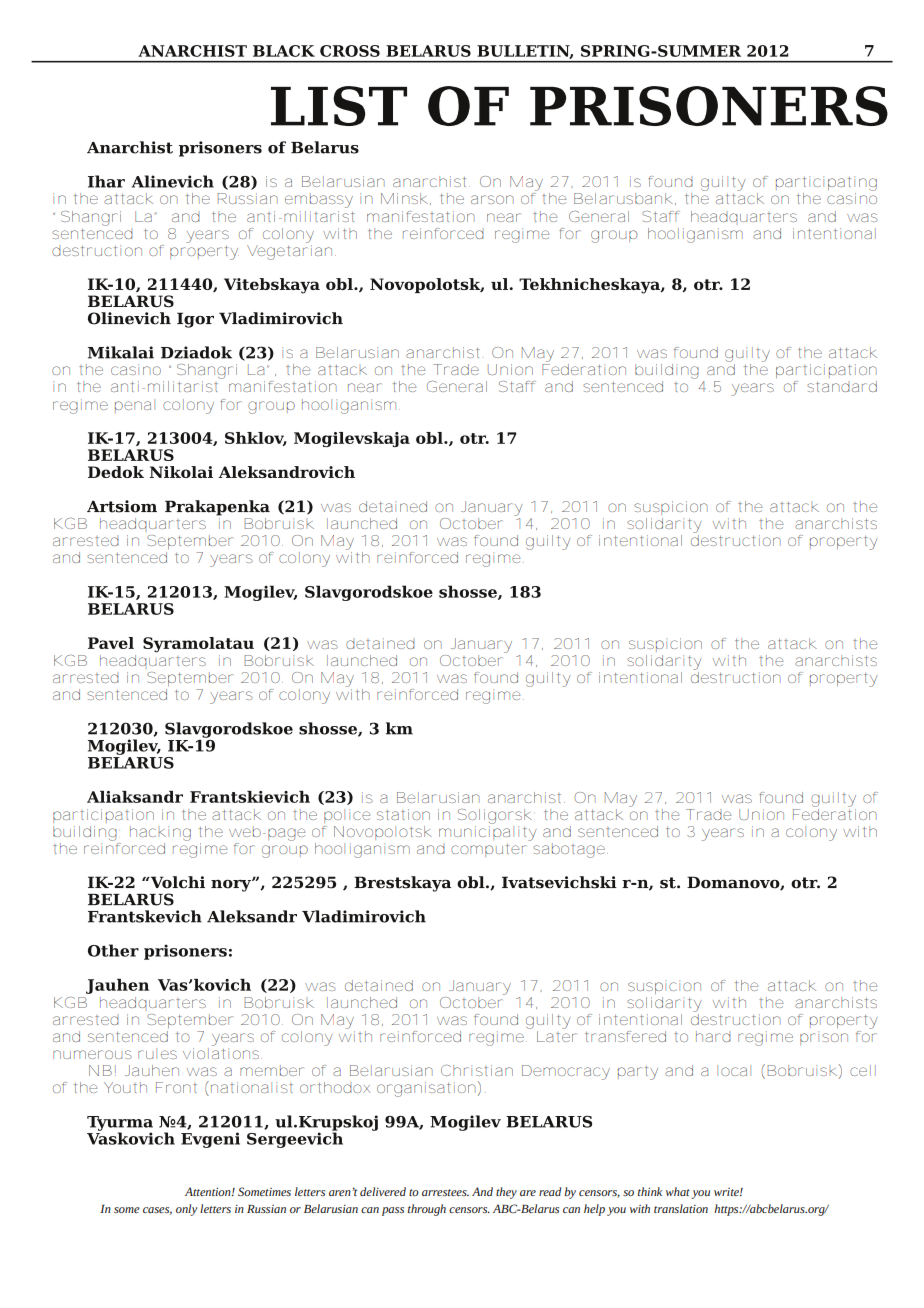  What do you see at coordinates (570, 850) in the screenshot?
I see `sabotage` at bounding box center [570, 850].
